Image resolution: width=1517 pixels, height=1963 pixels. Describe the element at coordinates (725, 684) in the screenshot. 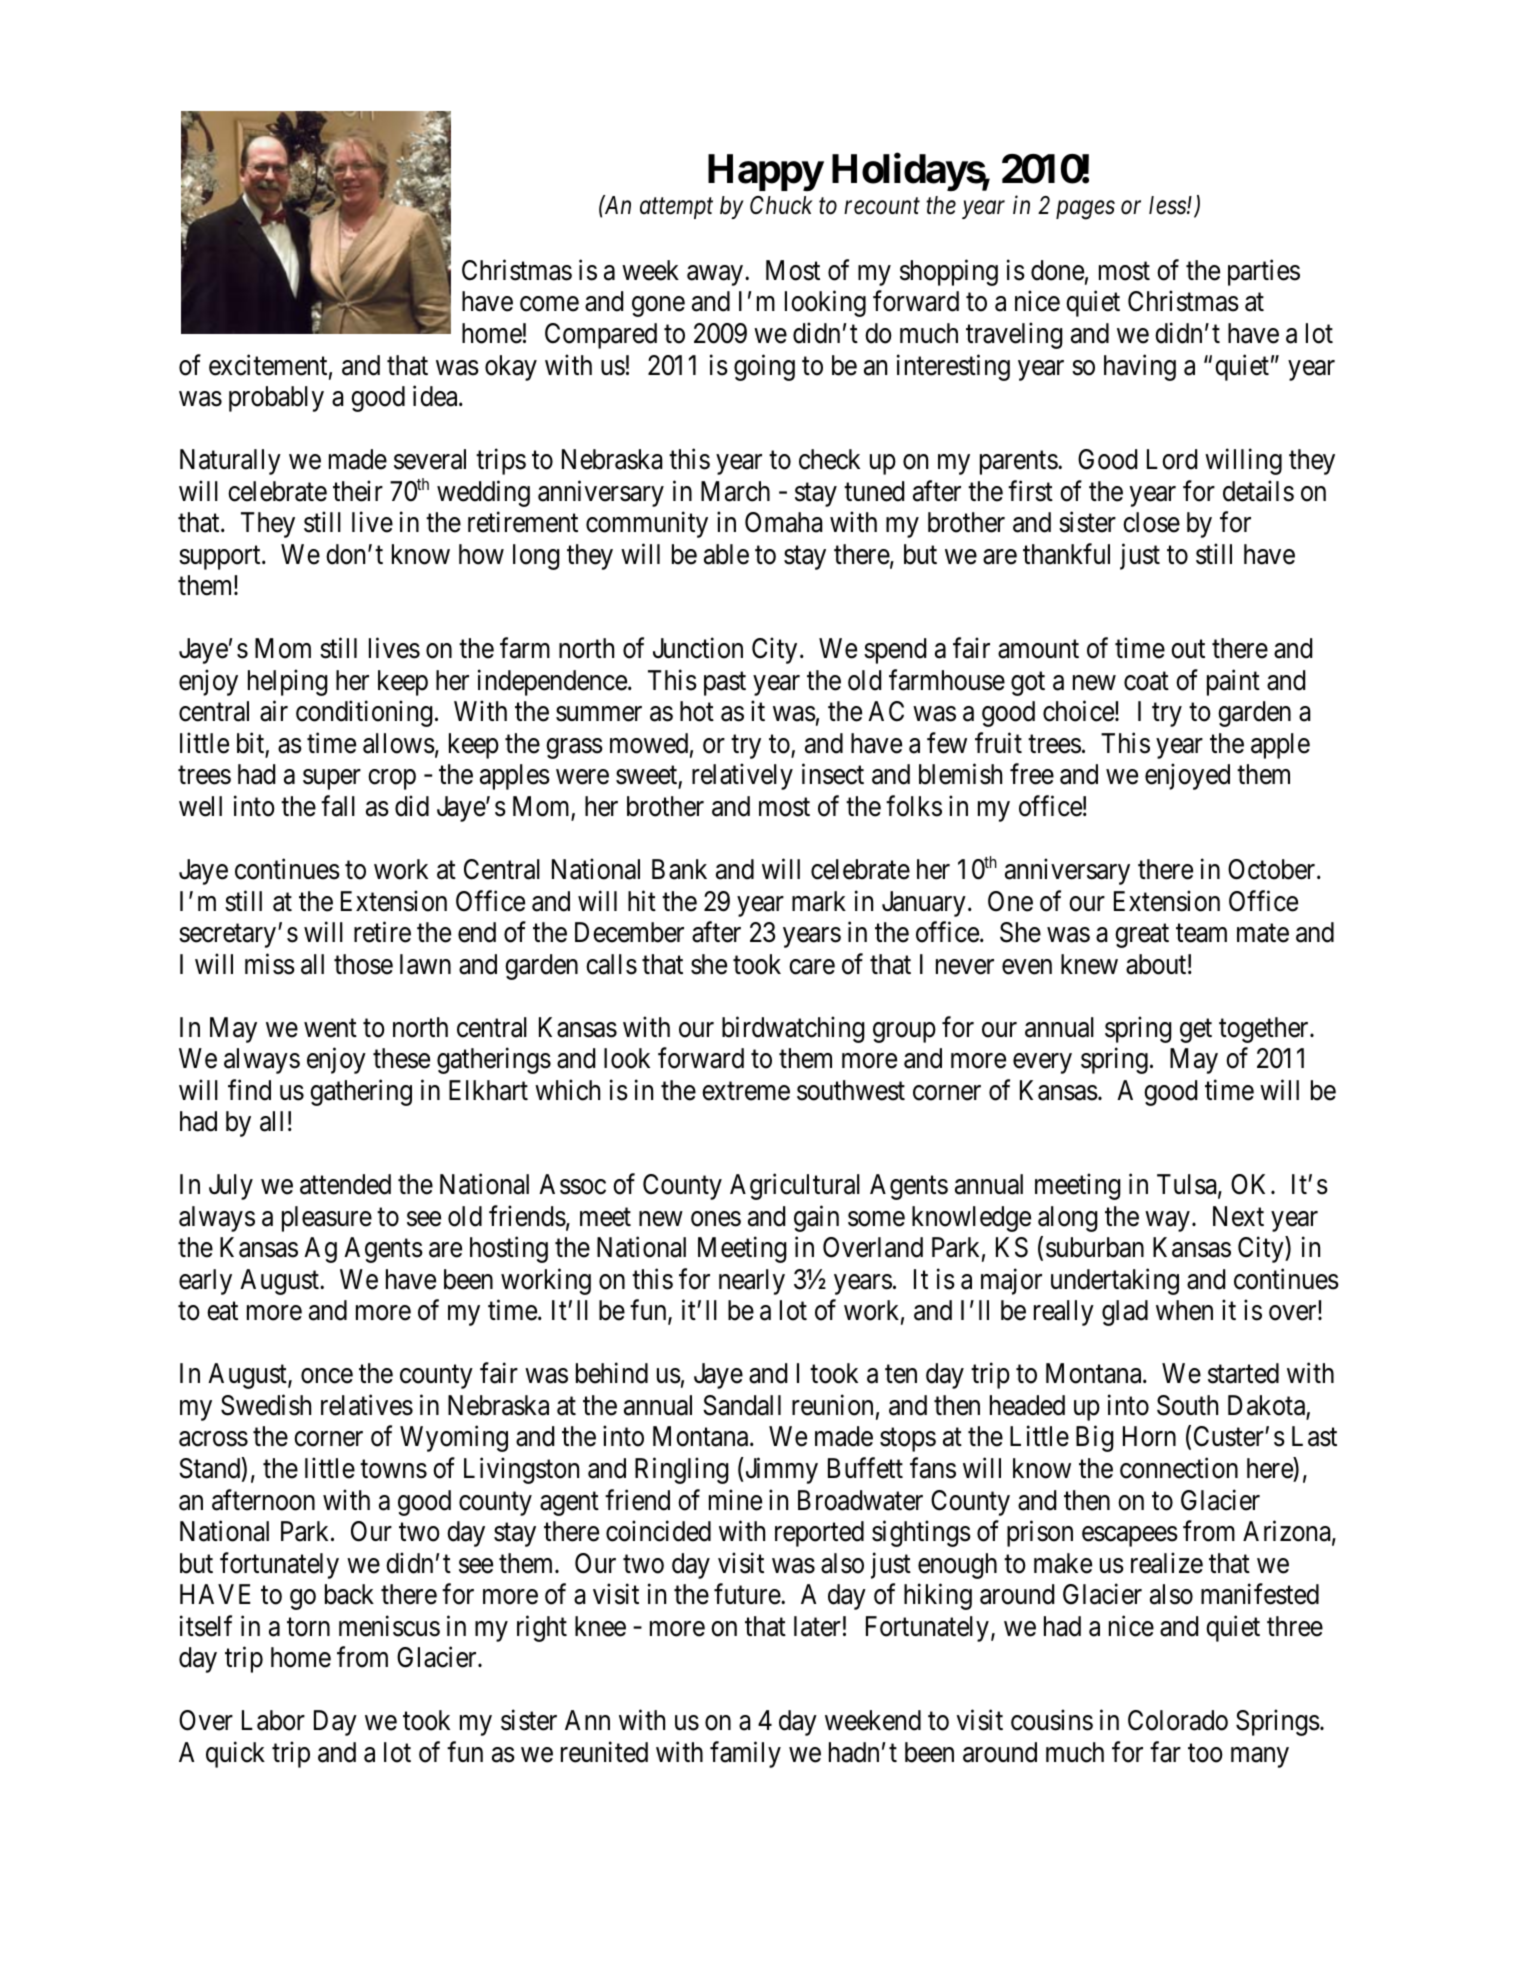

I see `past` at that location.
